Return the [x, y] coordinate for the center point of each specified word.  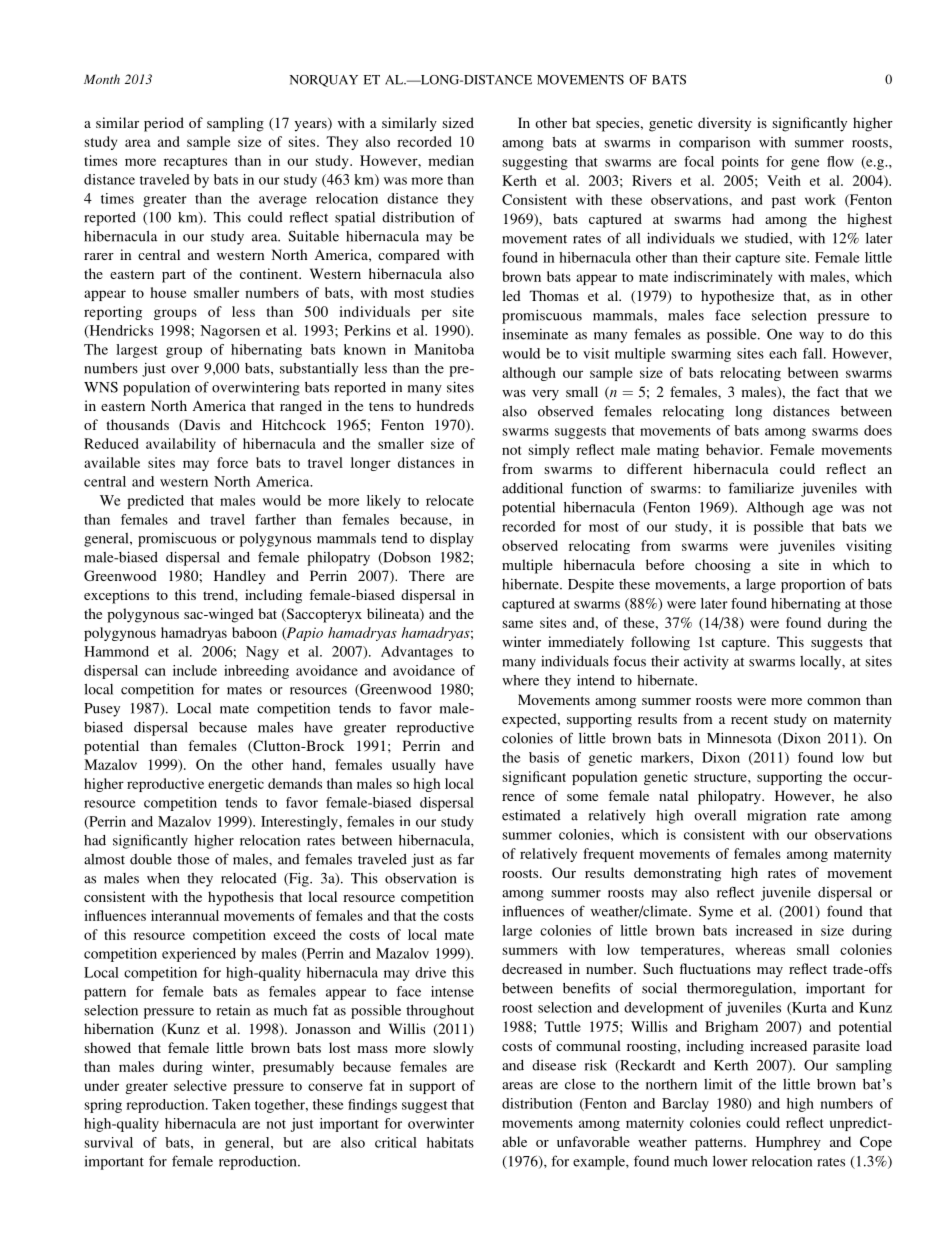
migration [776, 817]
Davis [201, 425]
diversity [724, 124]
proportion [813, 586]
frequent [608, 855]
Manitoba [444, 349]
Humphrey [788, 1143]
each [783, 353]
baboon [254, 632]
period [164, 124]
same [517, 624]
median [451, 160]
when [163, 878]
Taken [231, 1104]
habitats [450, 1142]
